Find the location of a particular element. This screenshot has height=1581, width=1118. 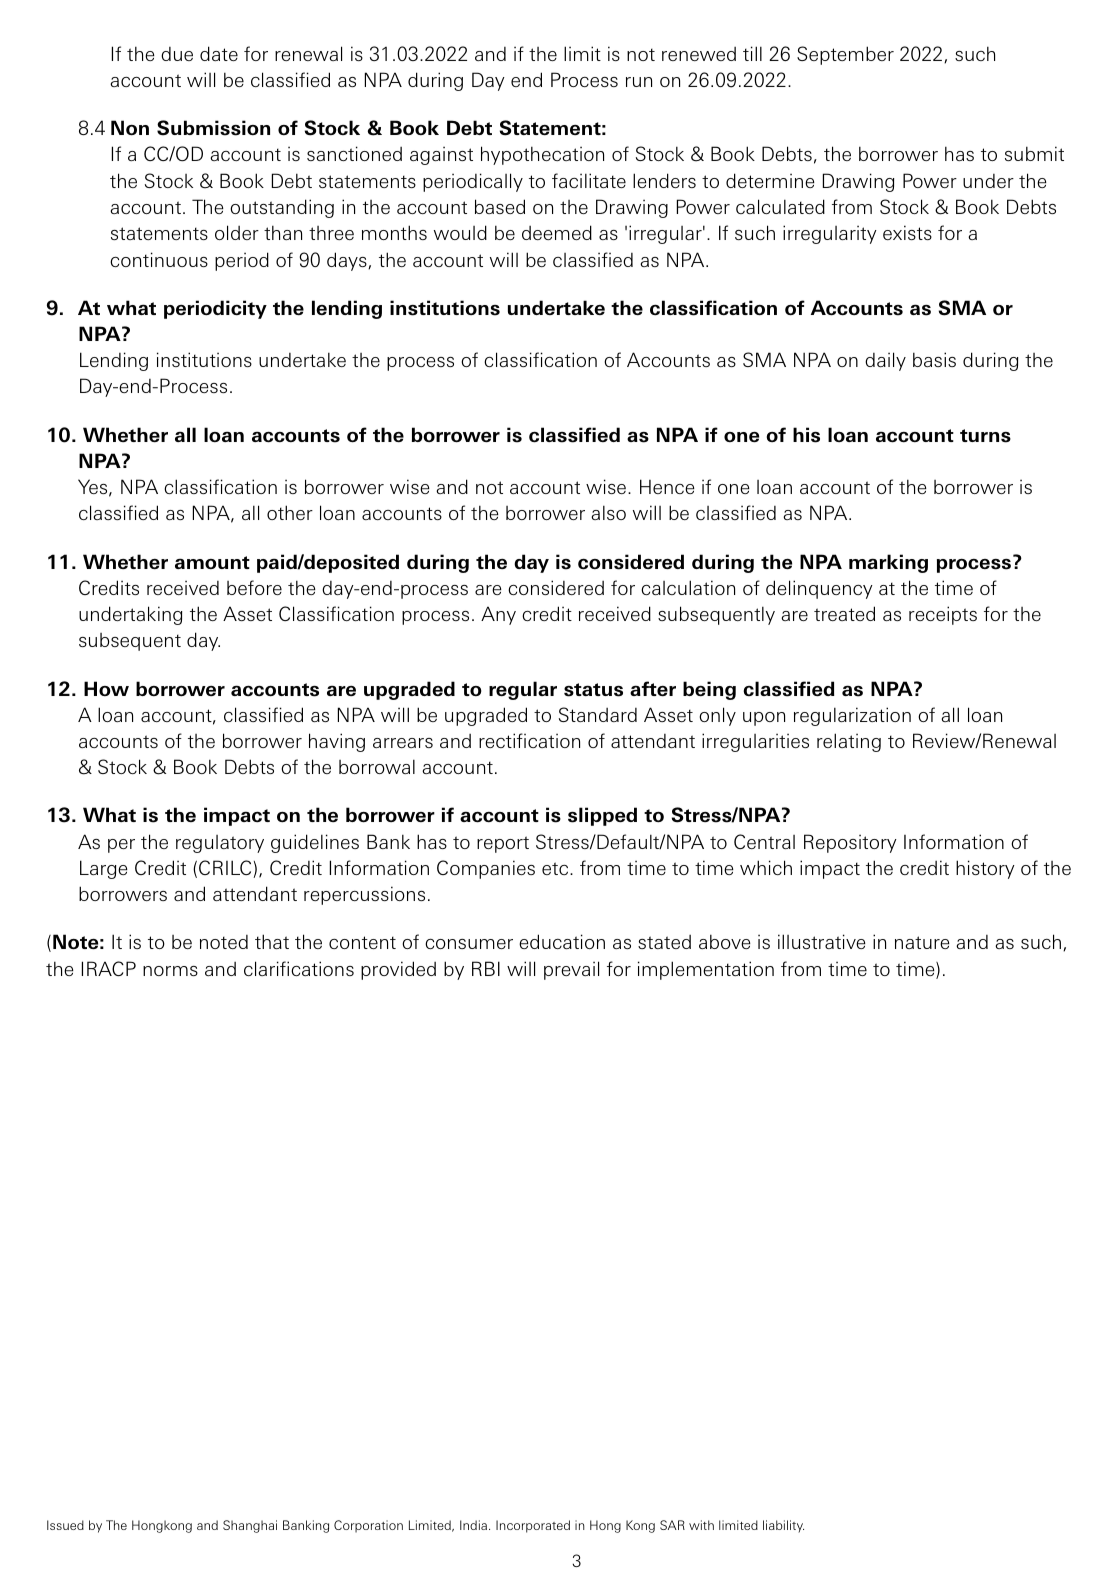

run is located at coordinates (639, 82).
